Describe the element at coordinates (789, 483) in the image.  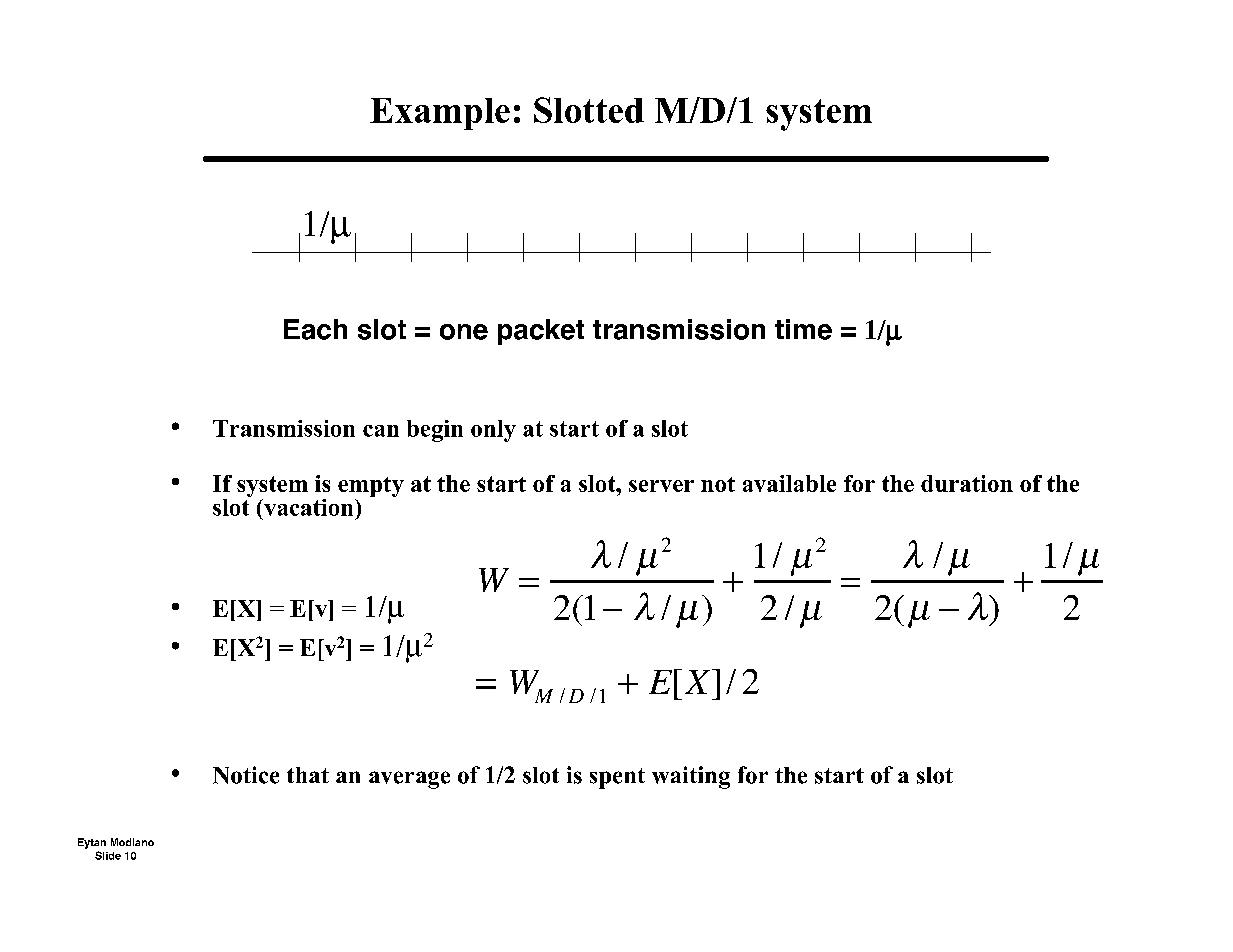
I see `available` at that location.
